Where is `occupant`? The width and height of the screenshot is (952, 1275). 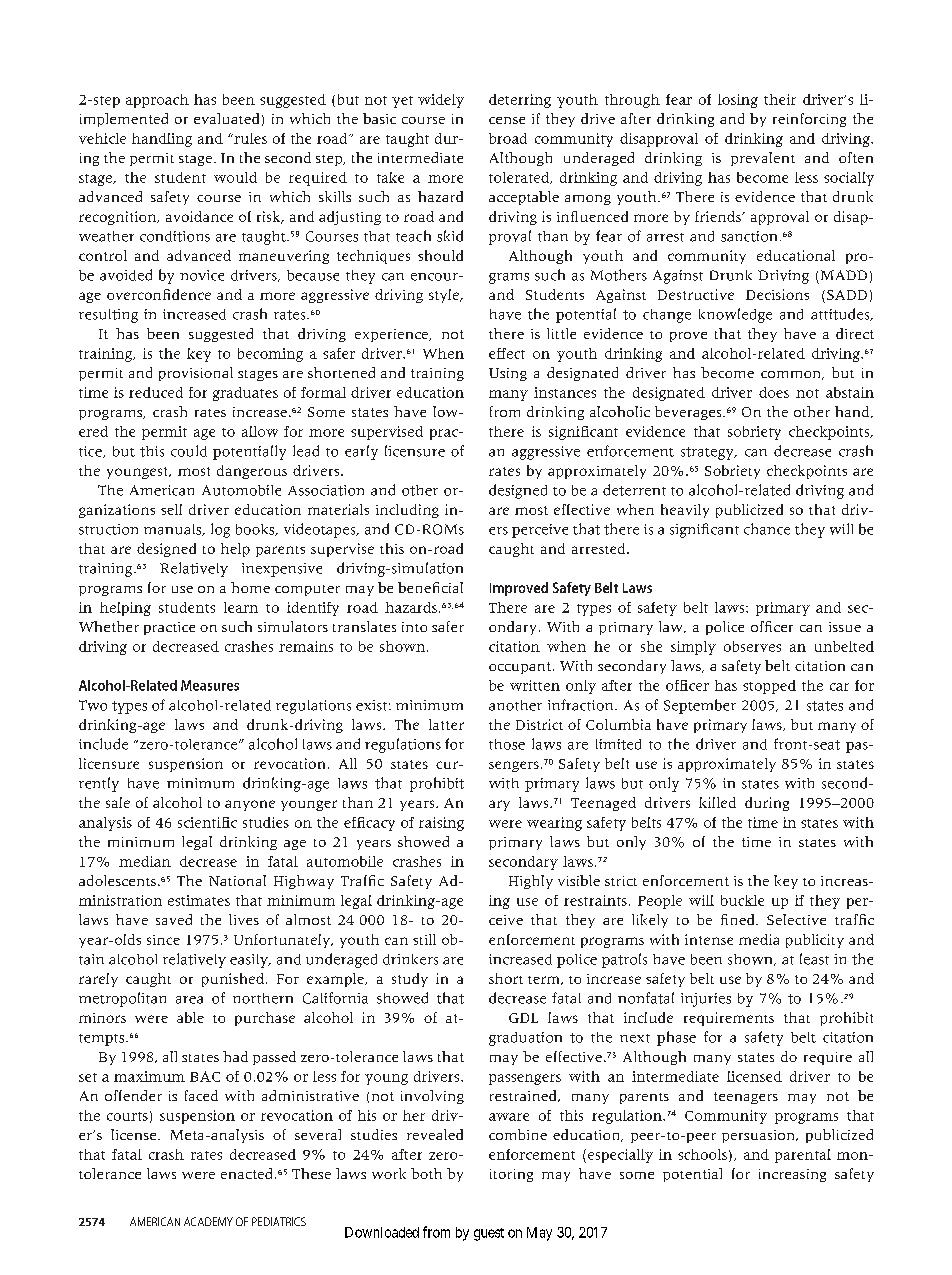 occupant is located at coordinates (520, 668).
